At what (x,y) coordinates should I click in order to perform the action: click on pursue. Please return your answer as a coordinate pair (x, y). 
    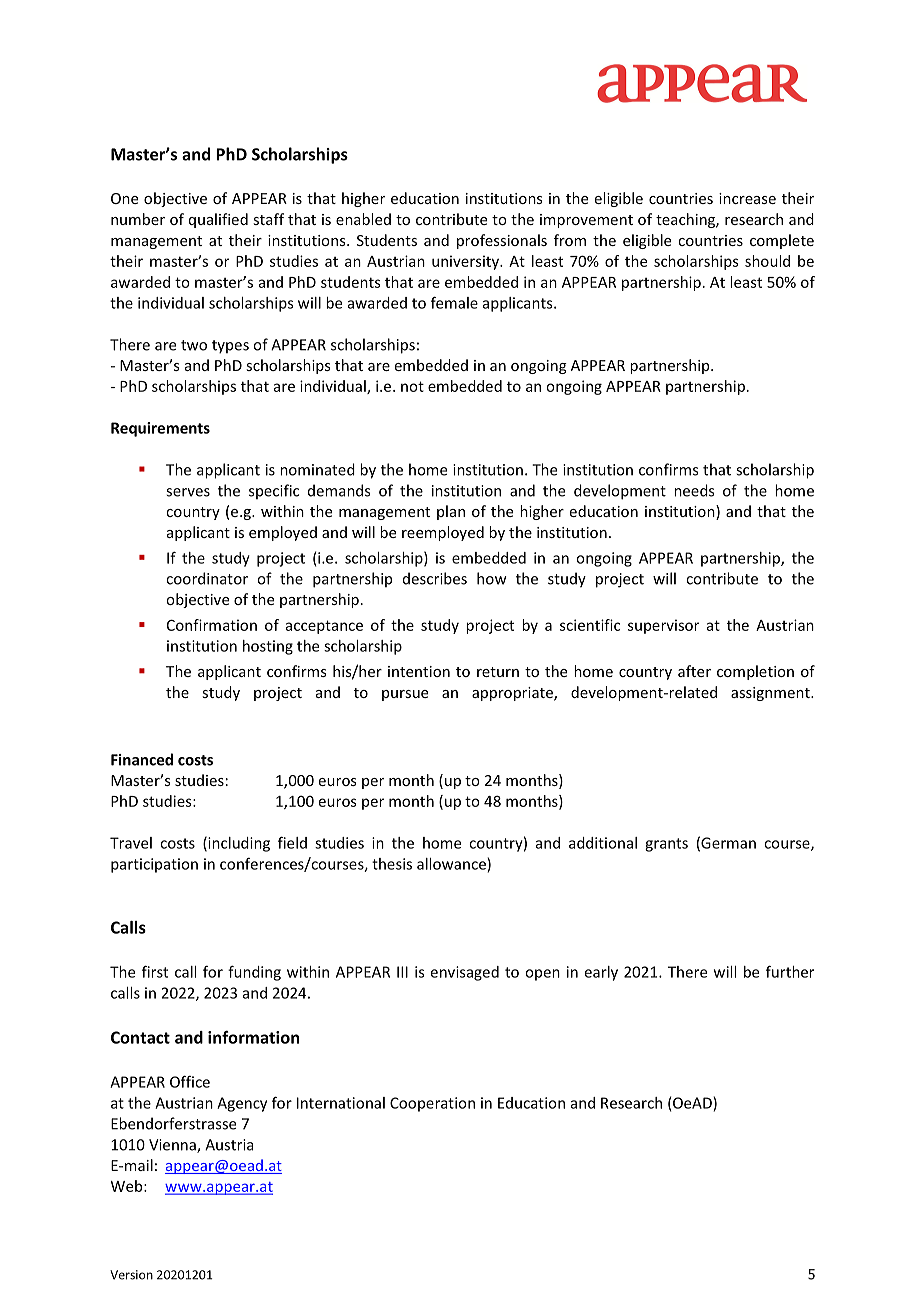
    Looking at the image, I should click on (405, 695).
